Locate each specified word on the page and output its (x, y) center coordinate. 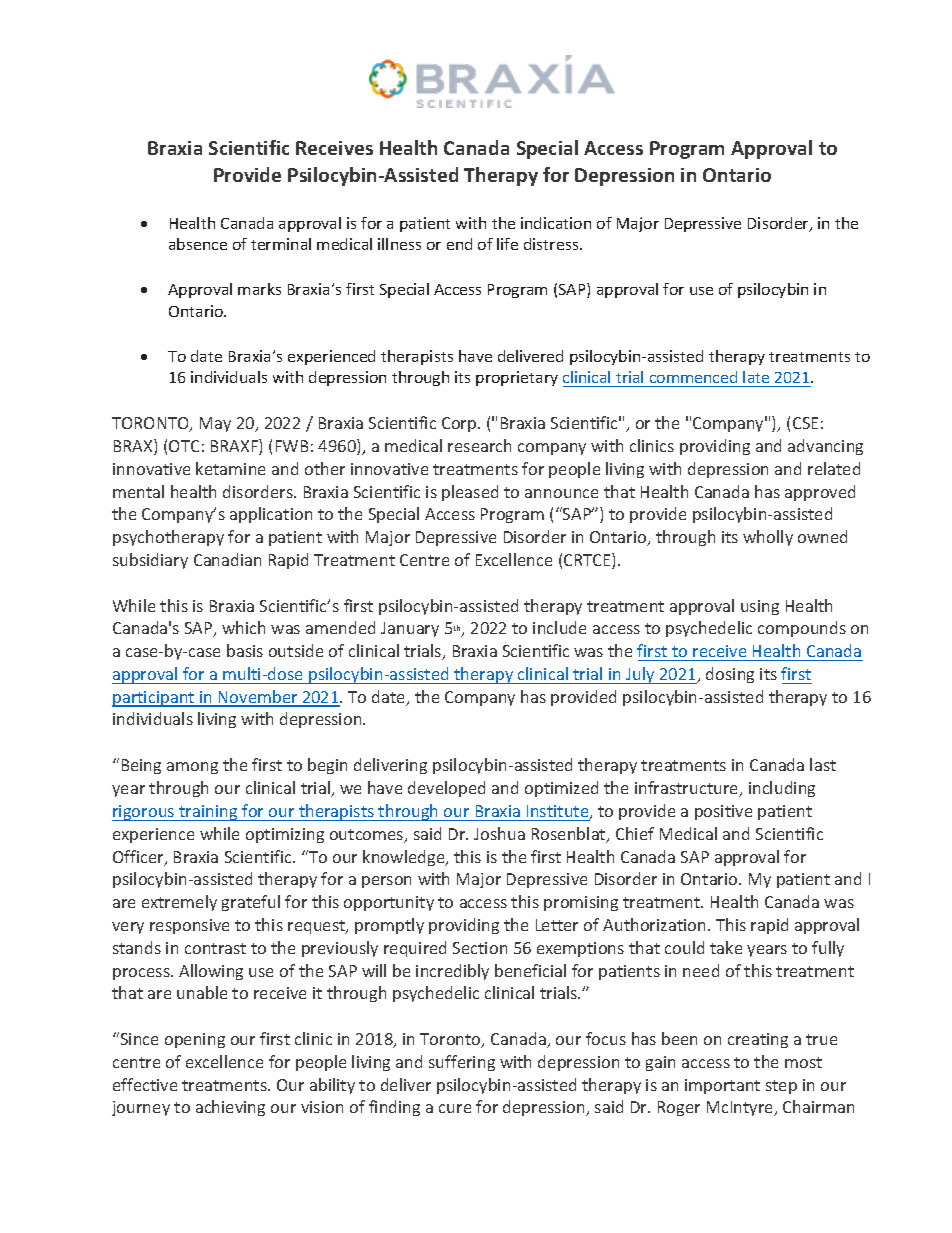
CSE (805, 423)
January (410, 629)
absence (198, 244)
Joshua (499, 833)
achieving (230, 1108)
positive (723, 812)
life (507, 244)
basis (245, 650)
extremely (179, 903)
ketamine (230, 468)
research (479, 445)
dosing (730, 675)
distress (552, 244)
